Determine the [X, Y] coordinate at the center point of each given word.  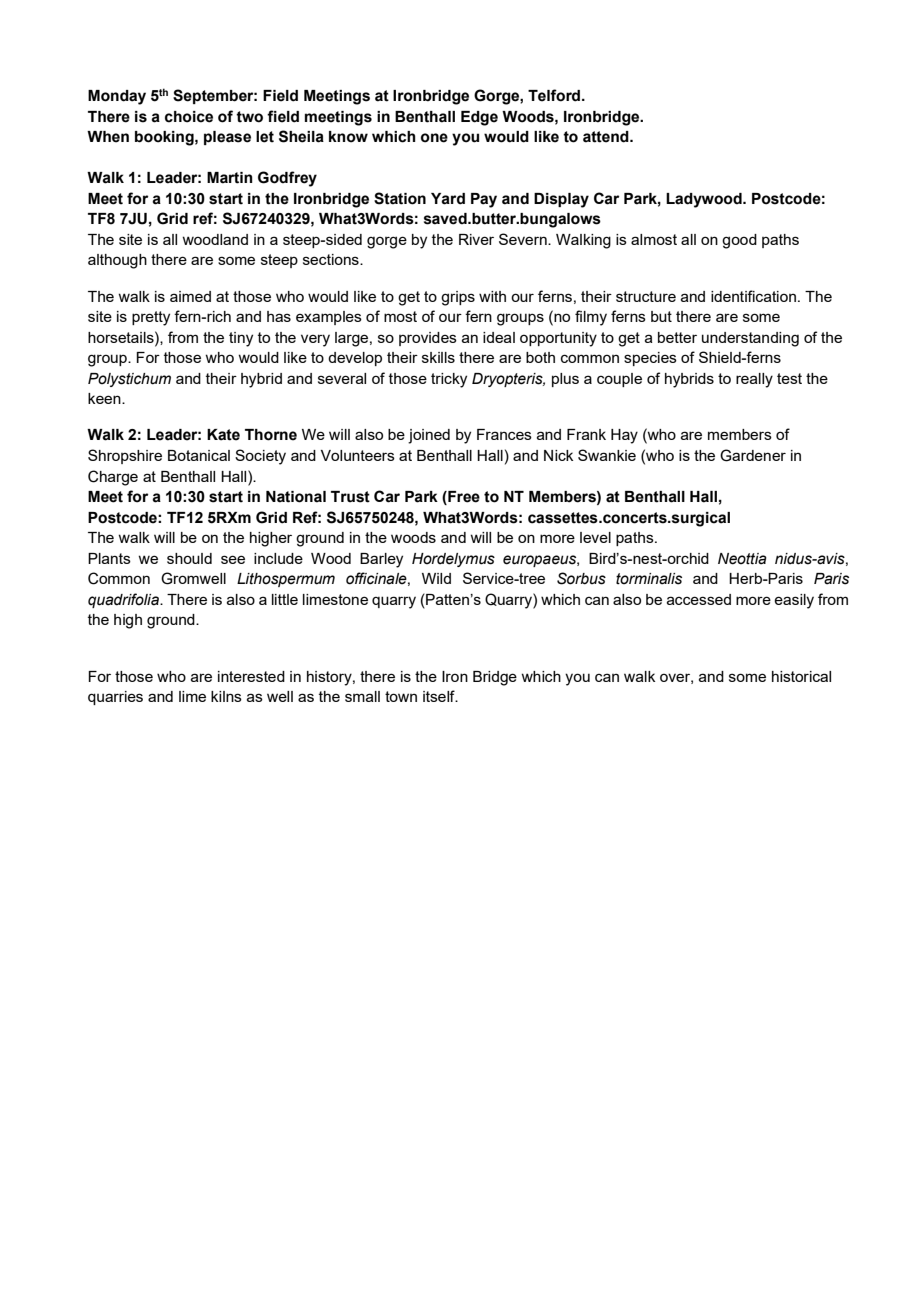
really [754, 380]
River [476, 239]
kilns [226, 696]
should [189, 558]
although [117, 261]
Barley [381, 560]
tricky [449, 380]
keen [105, 398]
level [595, 537]
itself [440, 696]
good [739, 241]
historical [801, 676]
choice [189, 117]
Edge [479, 118]
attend [607, 137]
